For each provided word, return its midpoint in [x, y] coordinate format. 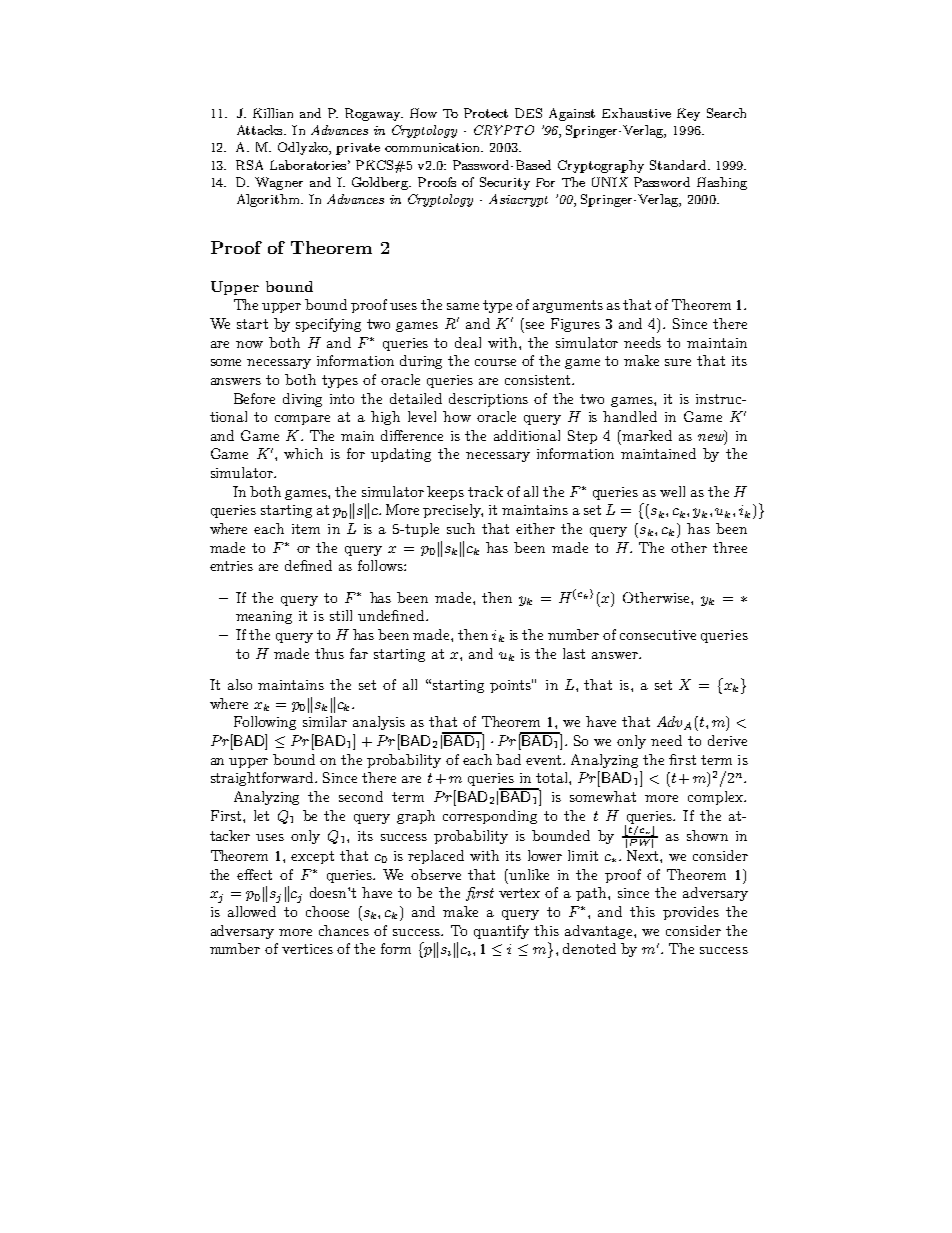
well [672, 491]
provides [691, 913]
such [461, 528]
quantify [501, 932]
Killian [273, 113]
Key [688, 114]
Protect [486, 113]
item [306, 529]
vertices [307, 949]
